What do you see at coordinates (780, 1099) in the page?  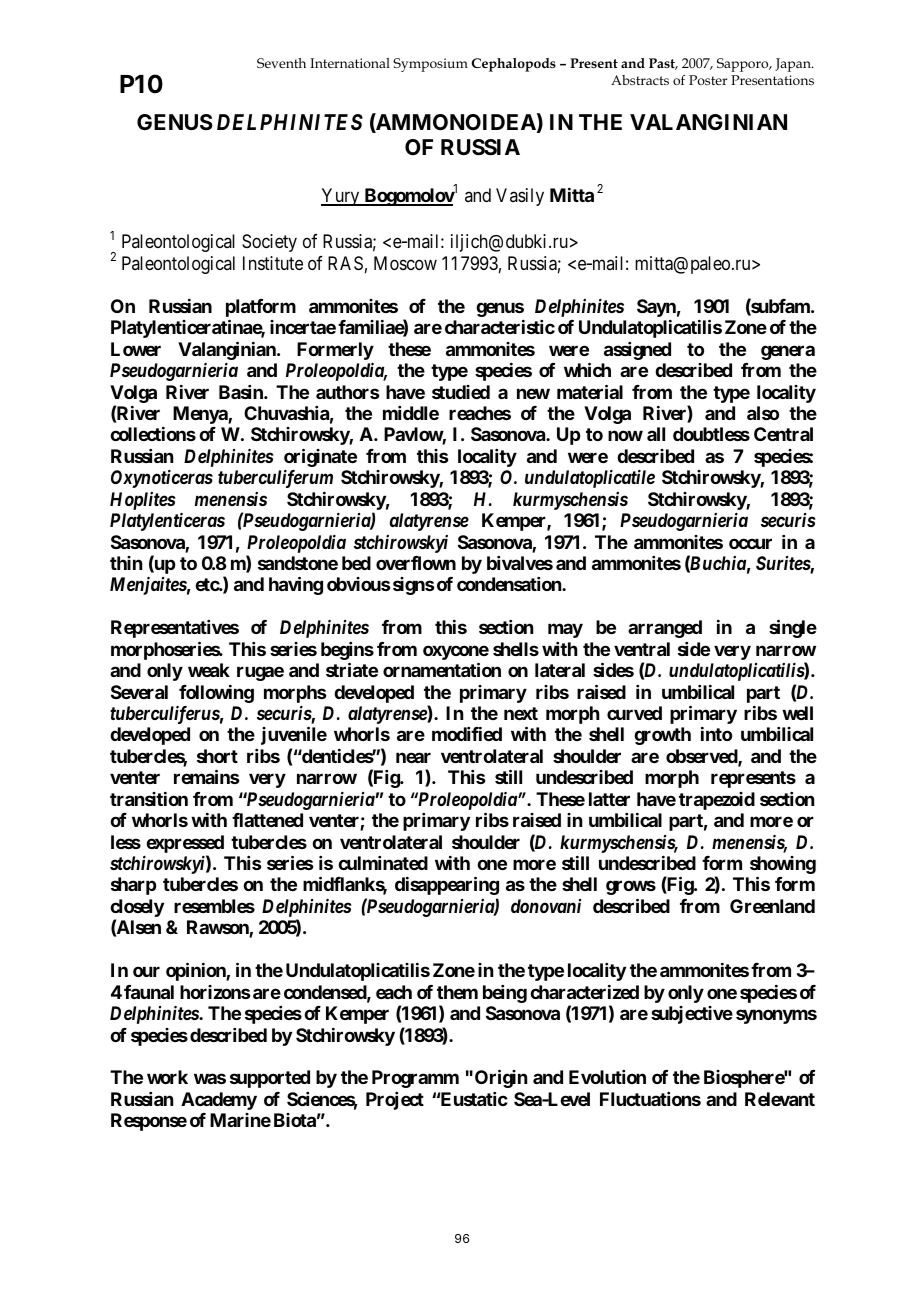 I see `Relevant` at bounding box center [780, 1099].
